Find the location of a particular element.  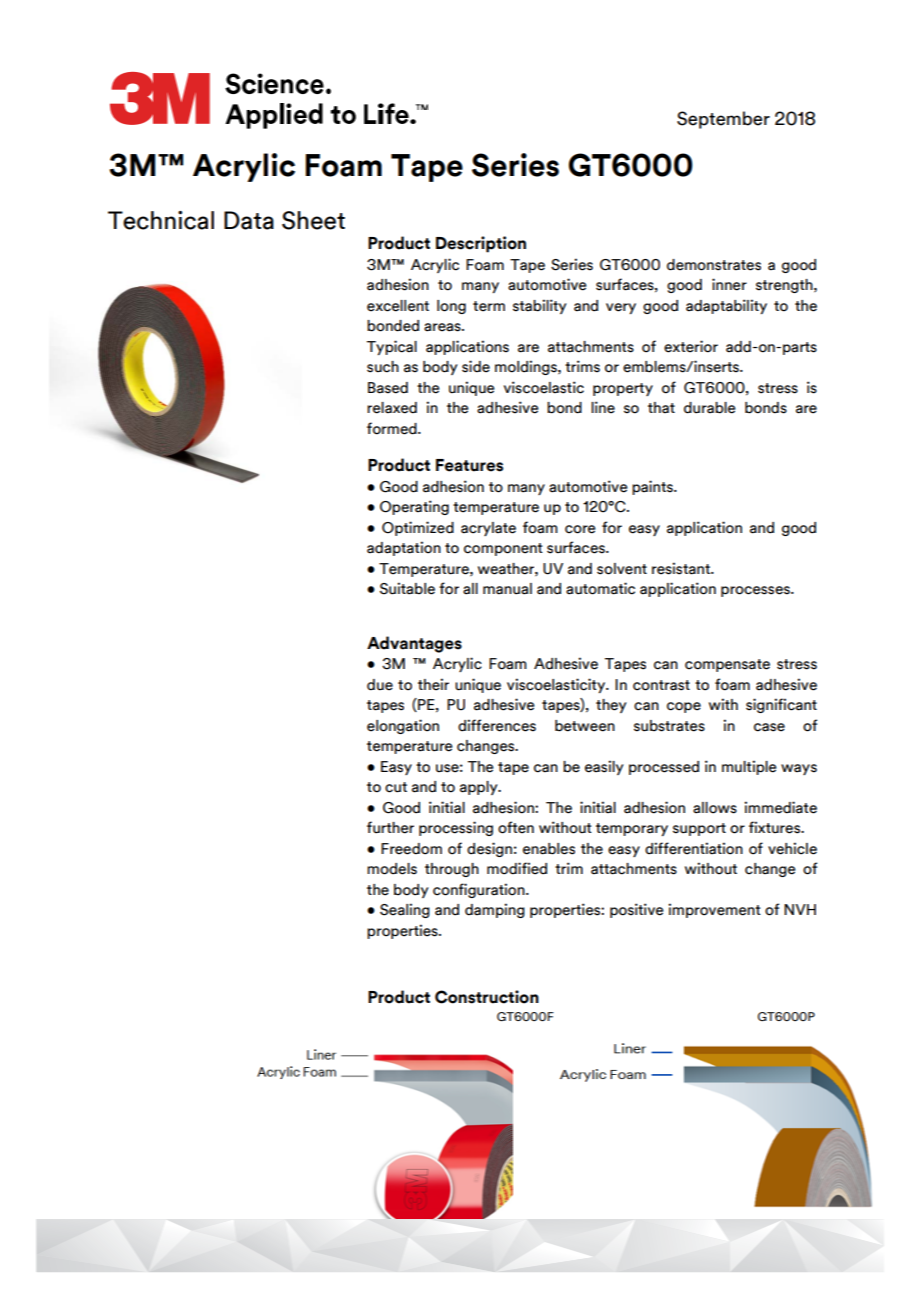

Sealing is located at coordinates (405, 910).
